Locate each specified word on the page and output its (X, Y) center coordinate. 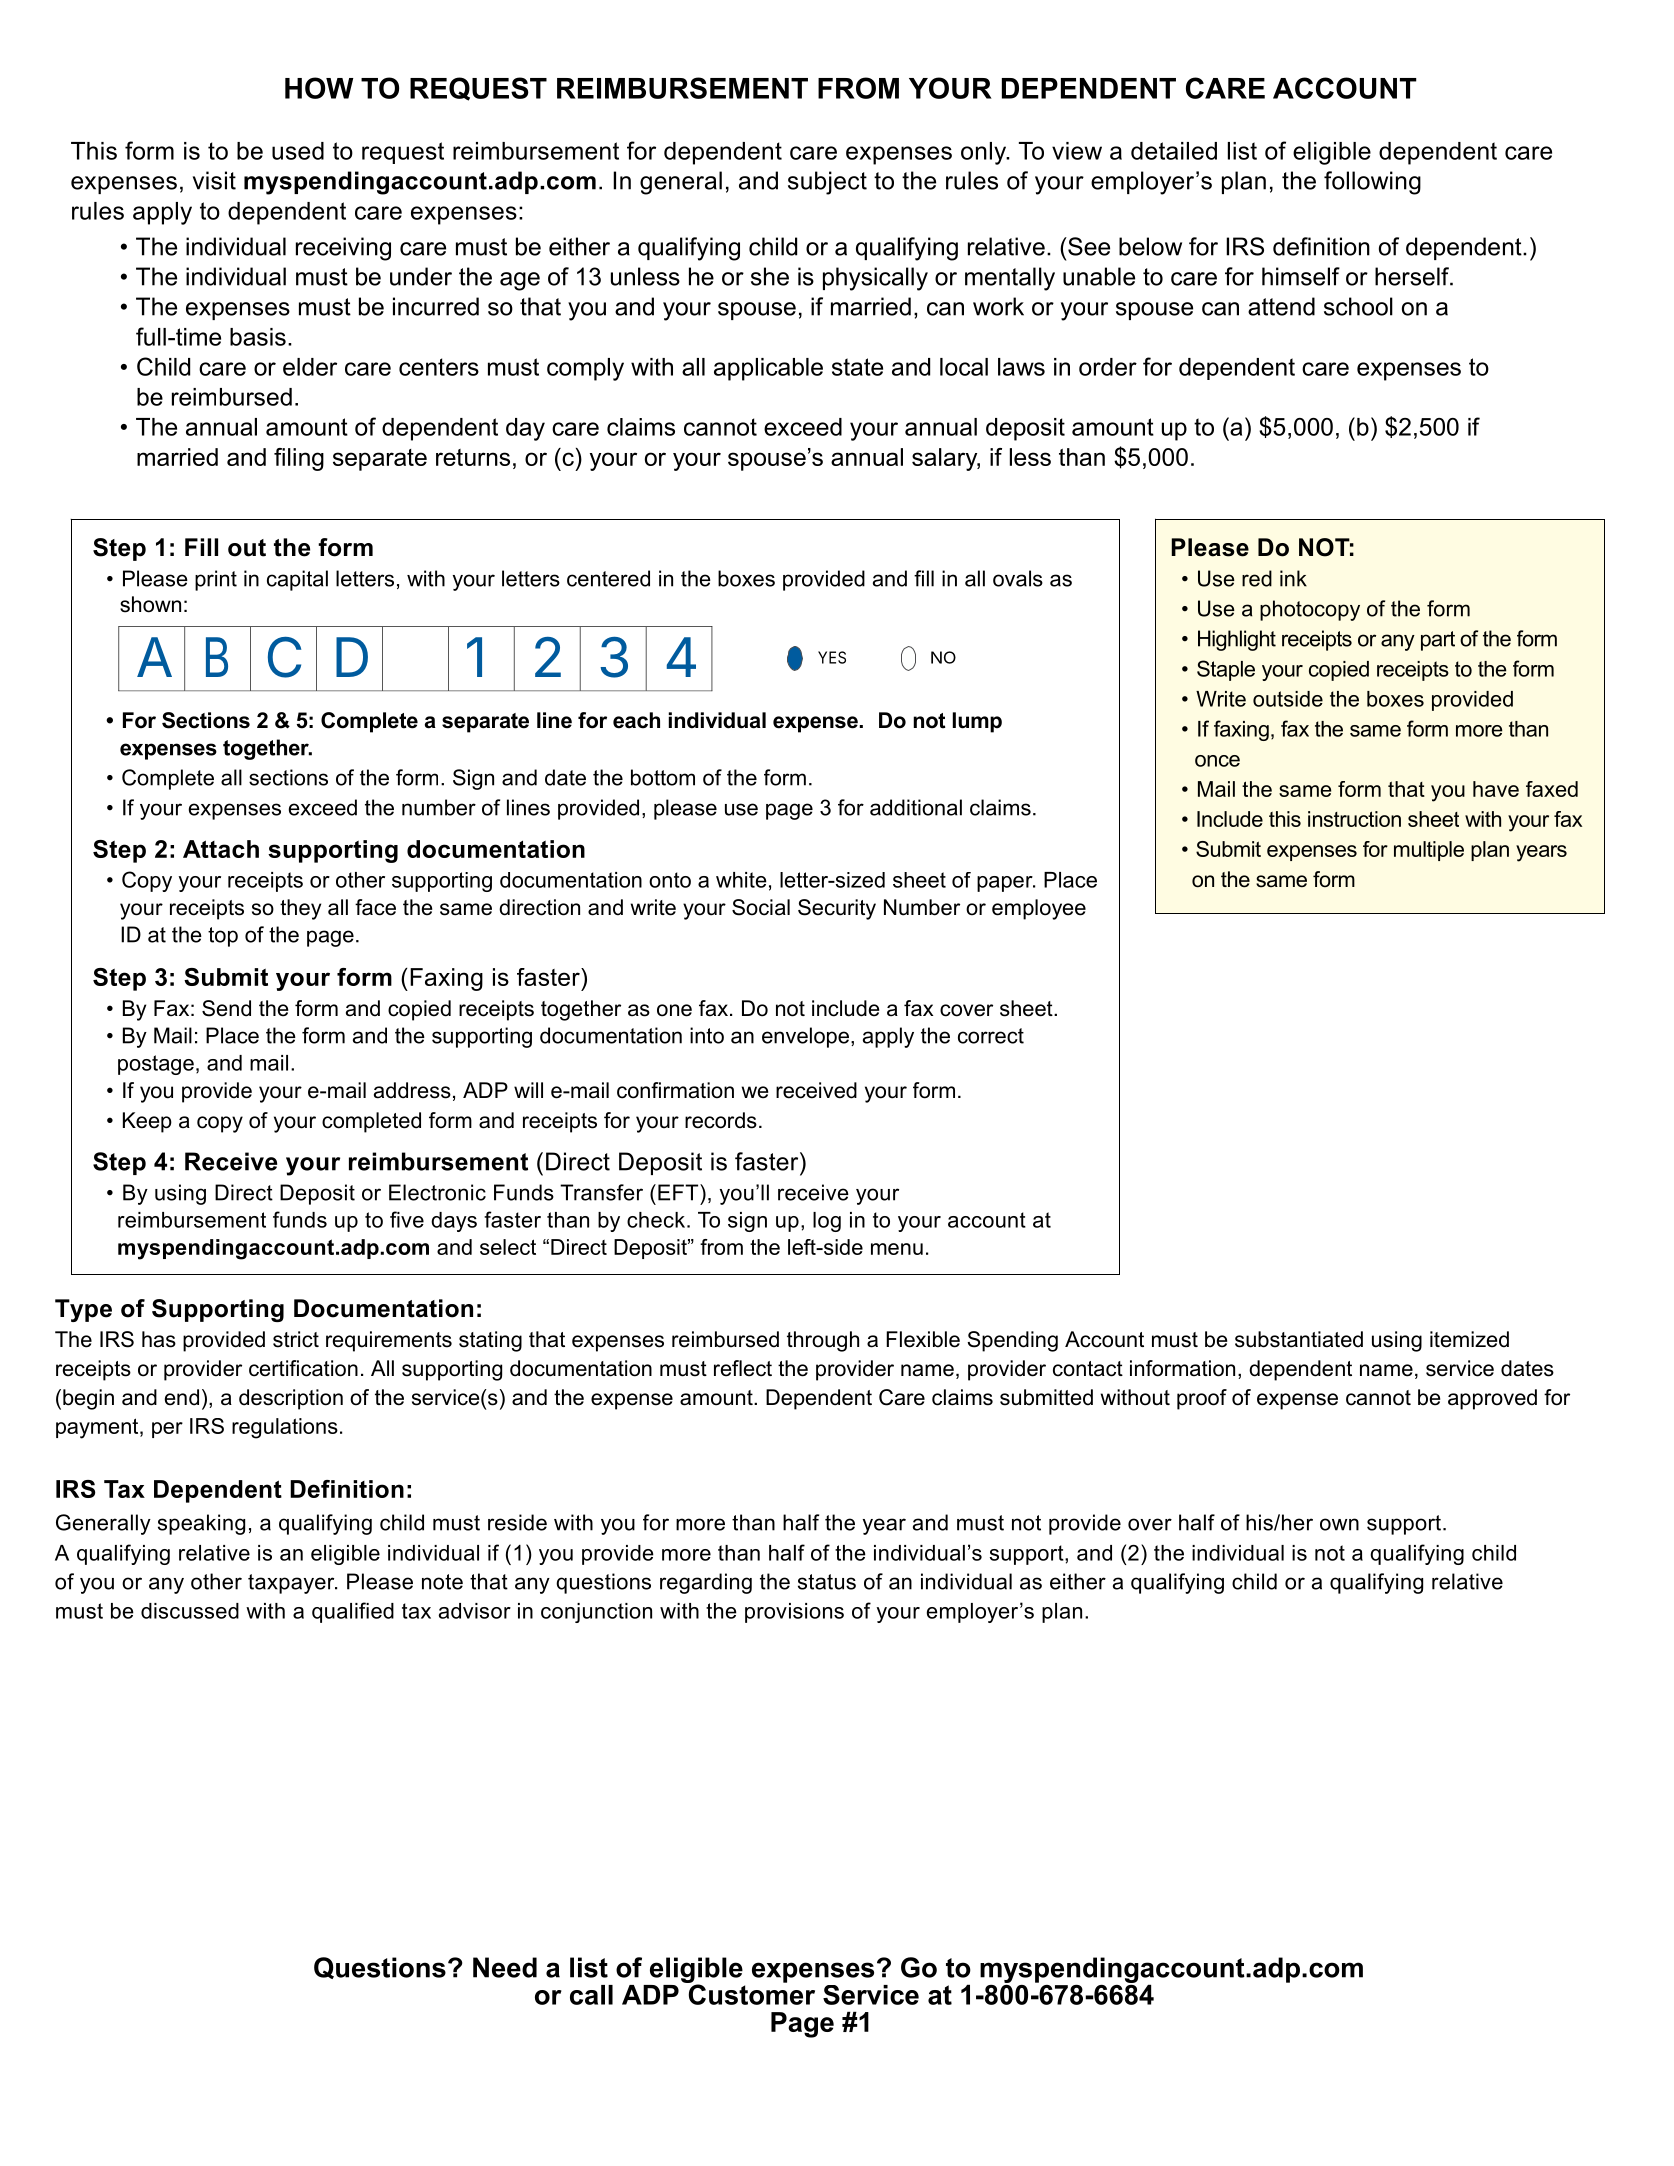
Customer (750, 1993)
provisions (794, 1613)
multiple (1429, 851)
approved (1492, 1399)
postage (156, 1065)
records (721, 1120)
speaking (201, 1524)
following (1372, 183)
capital (297, 580)
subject (827, 183)
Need (505, 1967)
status (827, 1582)
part (1438, 641)
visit (214, 180)
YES (832, 657)
